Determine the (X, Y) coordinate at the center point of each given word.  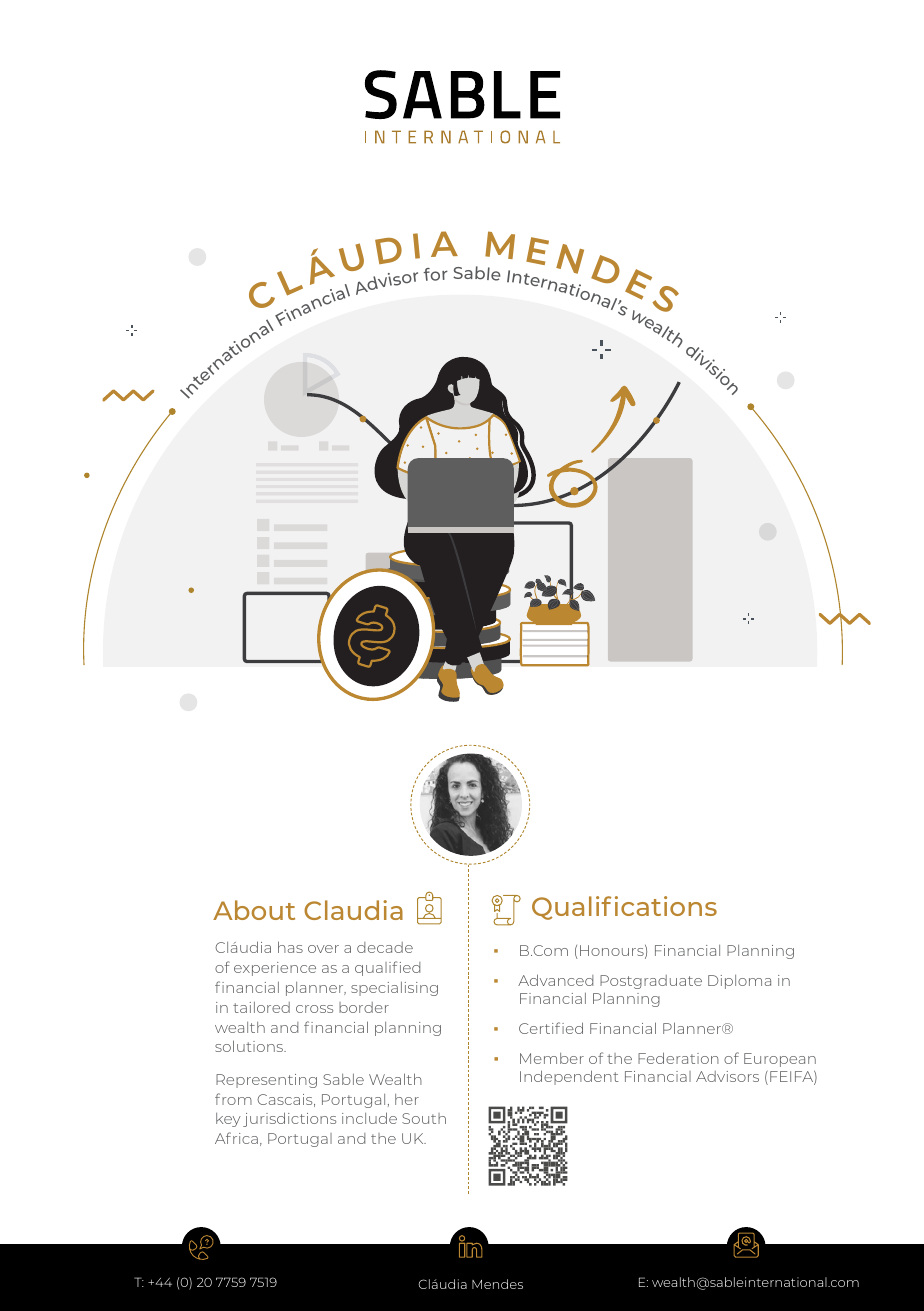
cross (314, 1009)
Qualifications (624, 908)
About (254, 910)
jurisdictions (289, 1119)
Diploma (739, 982)
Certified (551, 1028)
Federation (678, 1058)
